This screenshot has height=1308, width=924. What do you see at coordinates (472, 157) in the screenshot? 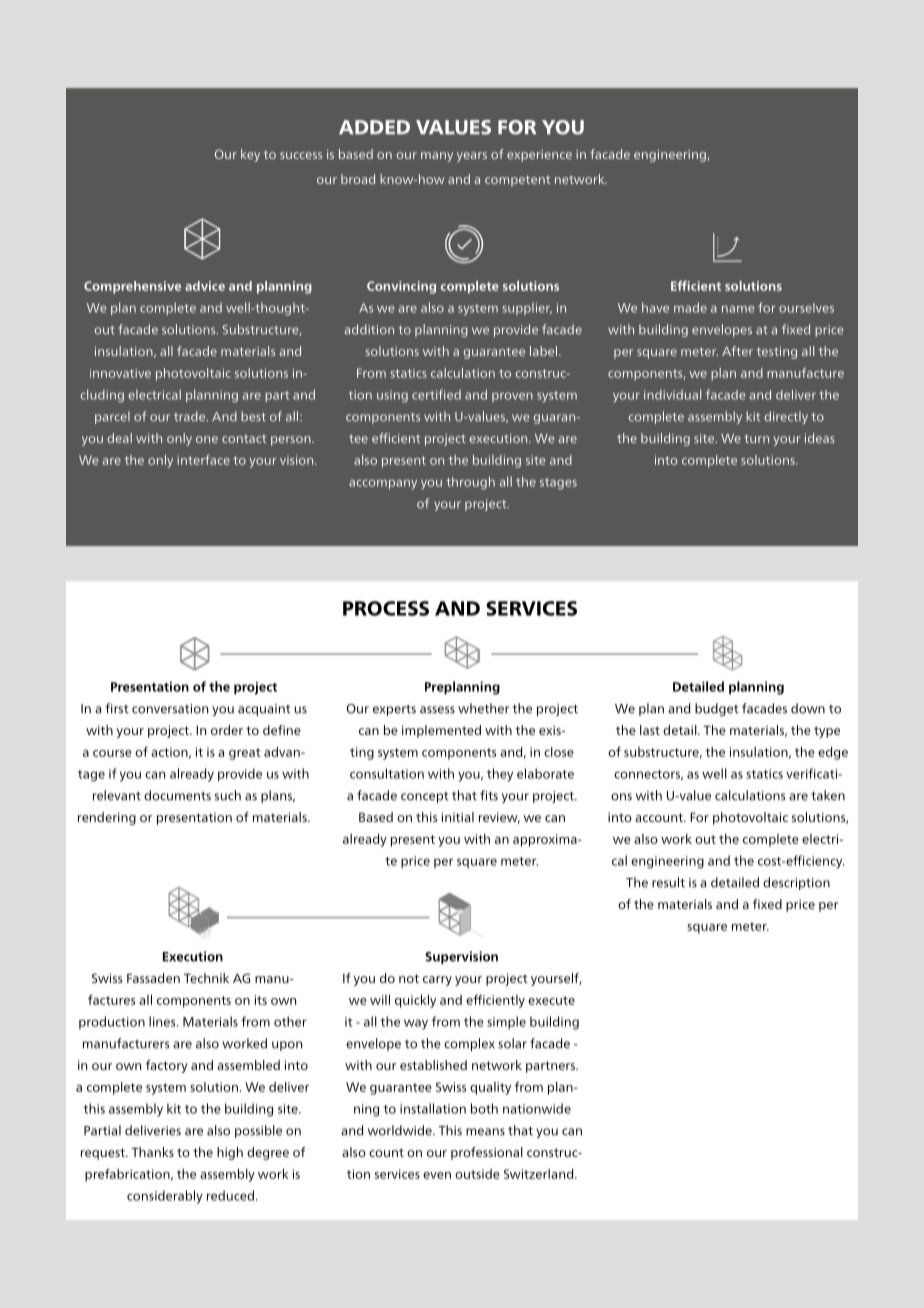
I see `years` at bounding box center [472, 157].
